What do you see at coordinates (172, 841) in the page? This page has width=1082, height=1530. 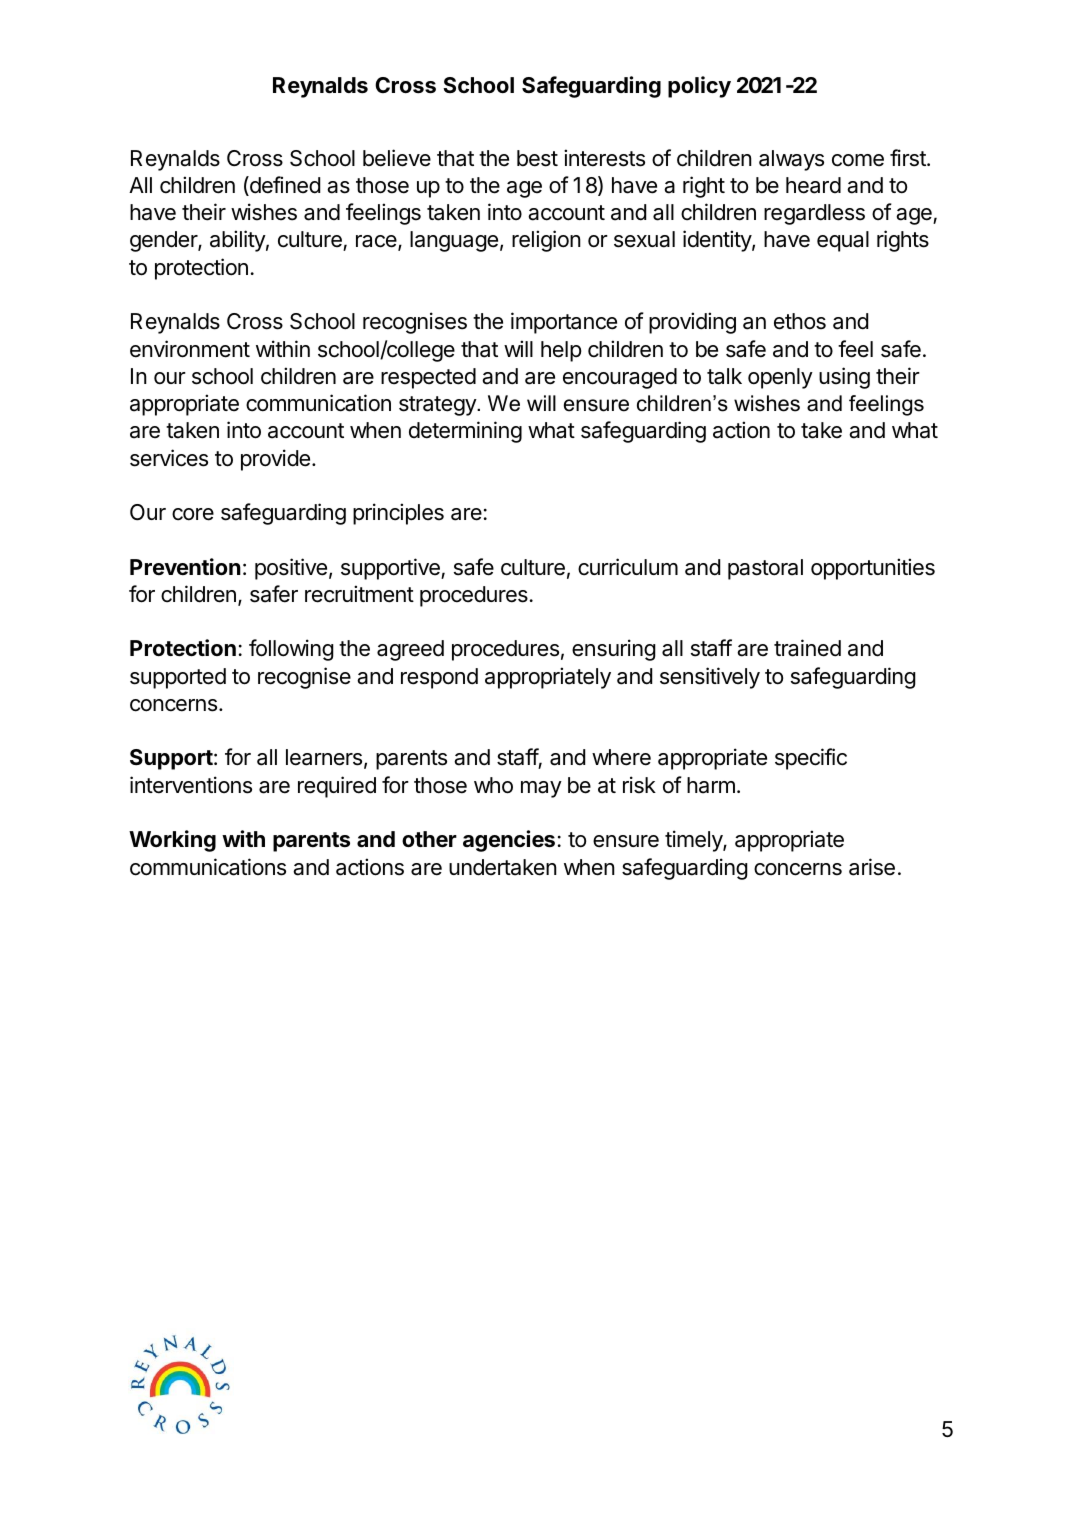 I see `Working` at bounding box center [172, 841].
